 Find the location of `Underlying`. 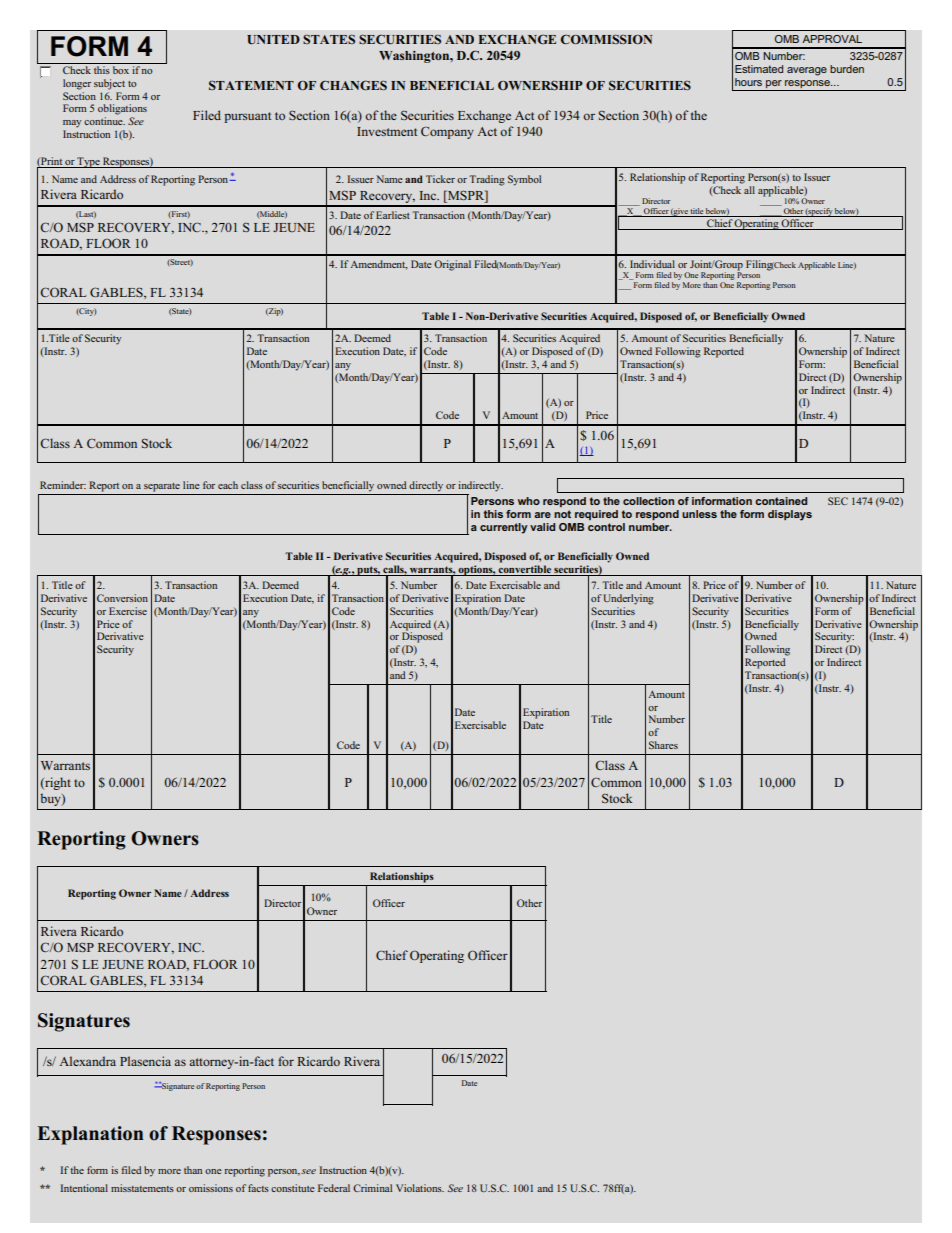

Underlying is located at coordinates (628, 599).
